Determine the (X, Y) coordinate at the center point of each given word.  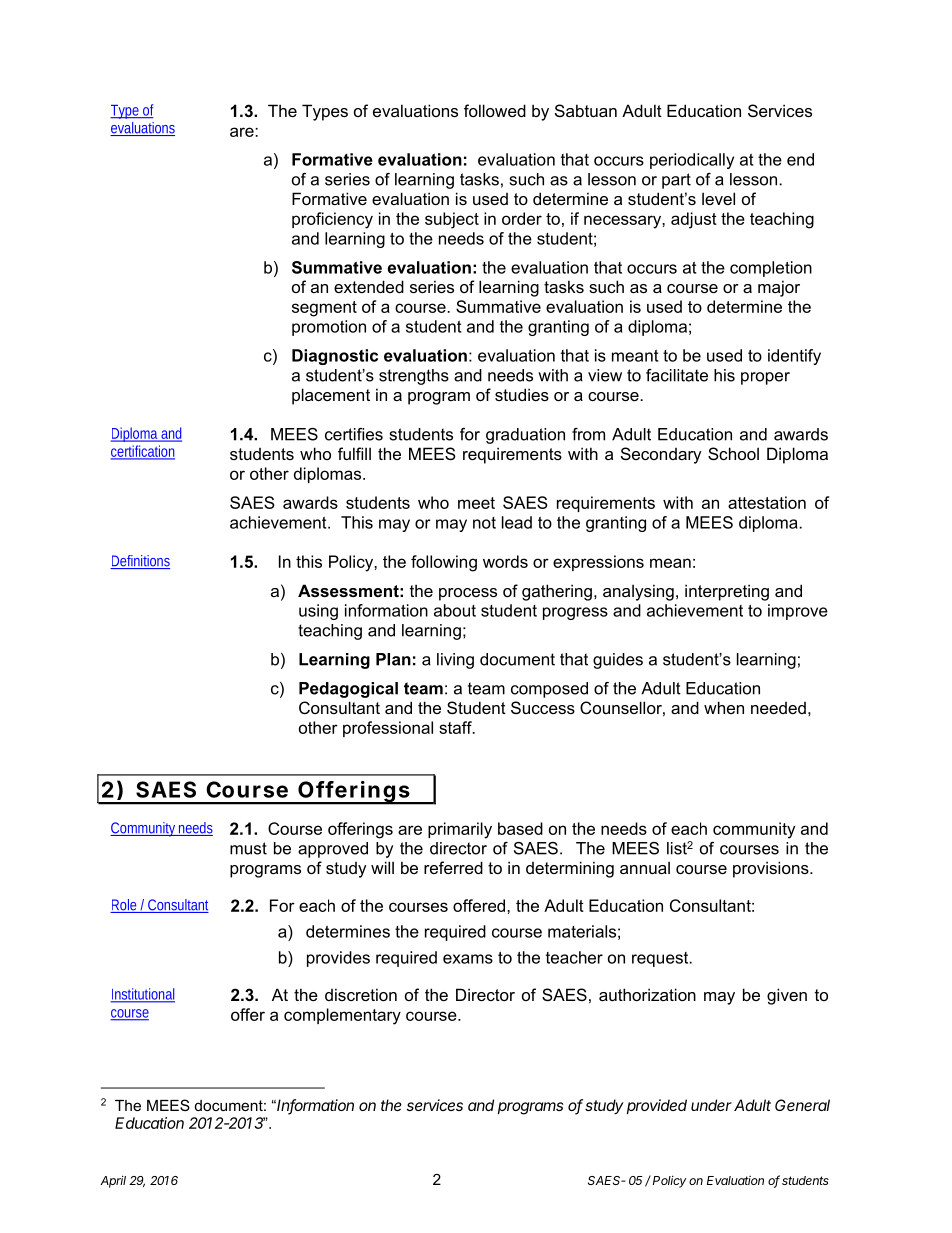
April (113, 1181)
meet (476, 503)
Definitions (140, 562)
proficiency (332, 220)
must (248, 848)
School (733, 453)
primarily (460, 830)
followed (495, 110)
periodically (692, 161)
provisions (772, 869)
